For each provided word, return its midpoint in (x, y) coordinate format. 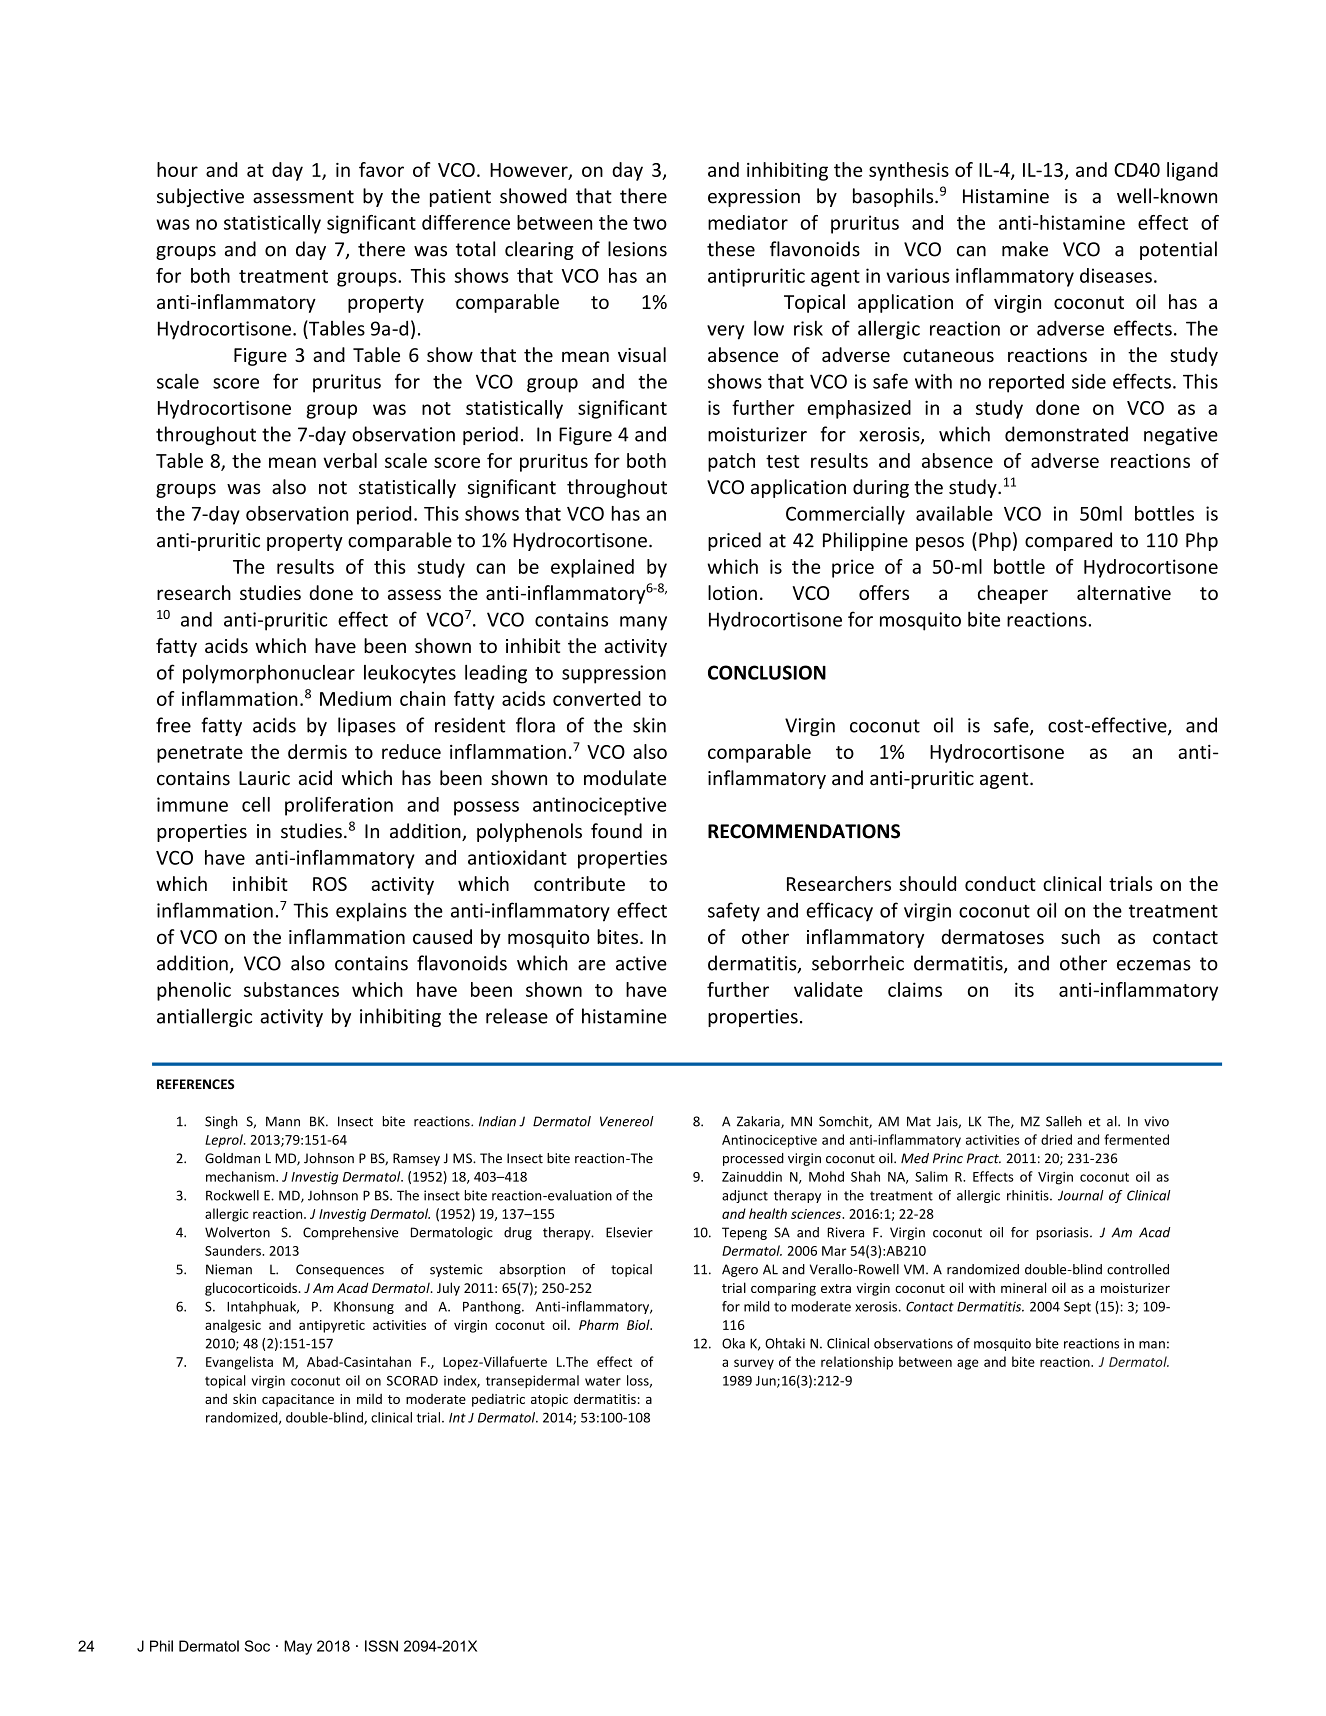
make (1025, 249)
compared (1068, 541)
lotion (732, 592)
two (650, 223)
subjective (200, 197)
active (641, 963)
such (1080, 936)
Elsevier (629, 1232)
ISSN (381, 1646)
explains (371, 912)
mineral (1023, 1287)
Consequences (340, 1270)
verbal (350, 460)
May (298, 1647)
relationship (857, 1363)
